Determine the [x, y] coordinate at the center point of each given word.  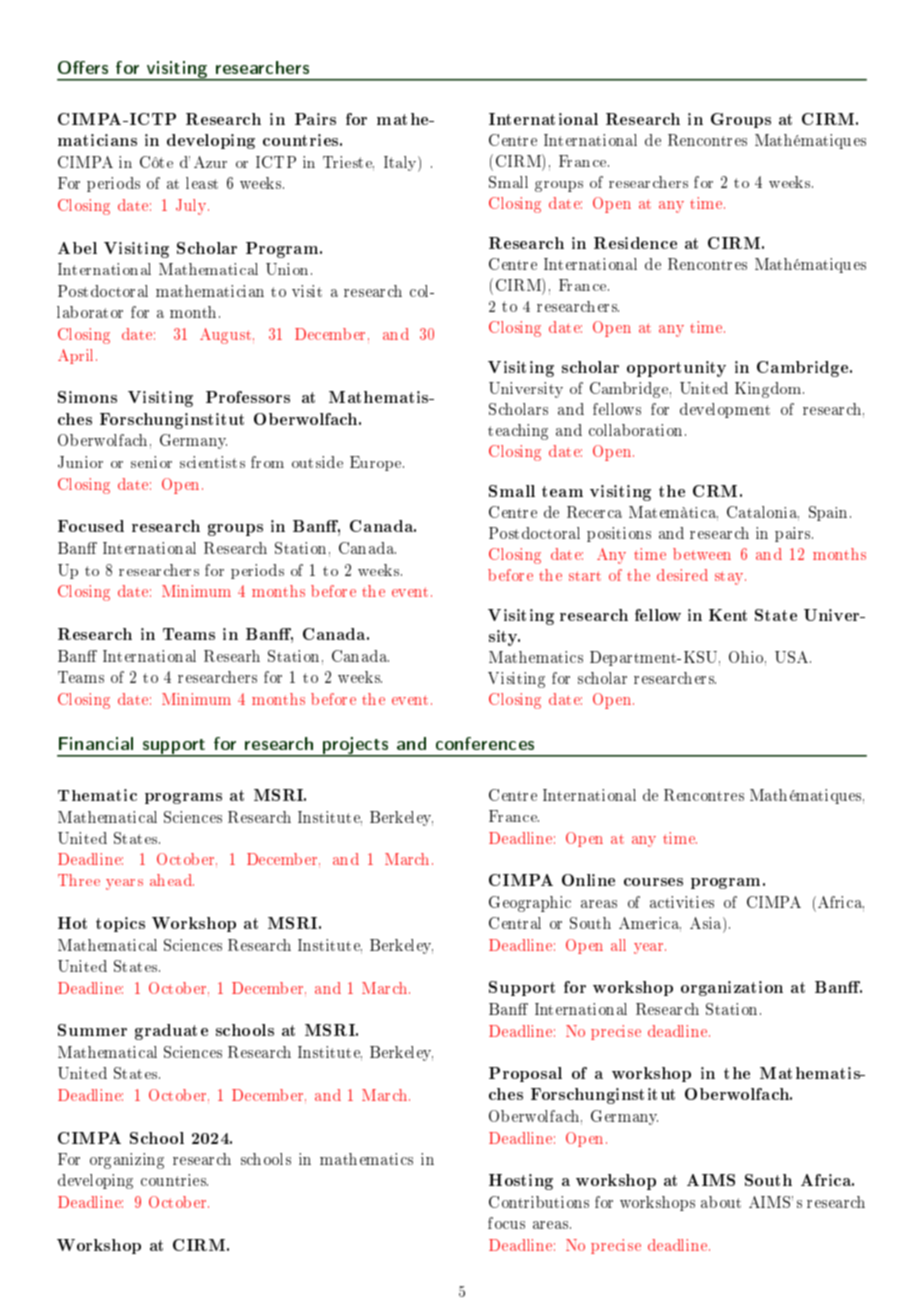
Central [515, 923]
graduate [171, 1032]
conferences [485, 743]
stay [730, 578]
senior [151, 462]
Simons [87, 397]
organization [732, 988]
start [585, 576]
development [725, 410]
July [192, 207]
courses [653, 882]
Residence [635, 243]
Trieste [348, 163]
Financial [96, 743]
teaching [518, 432]
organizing [127, 1161]
